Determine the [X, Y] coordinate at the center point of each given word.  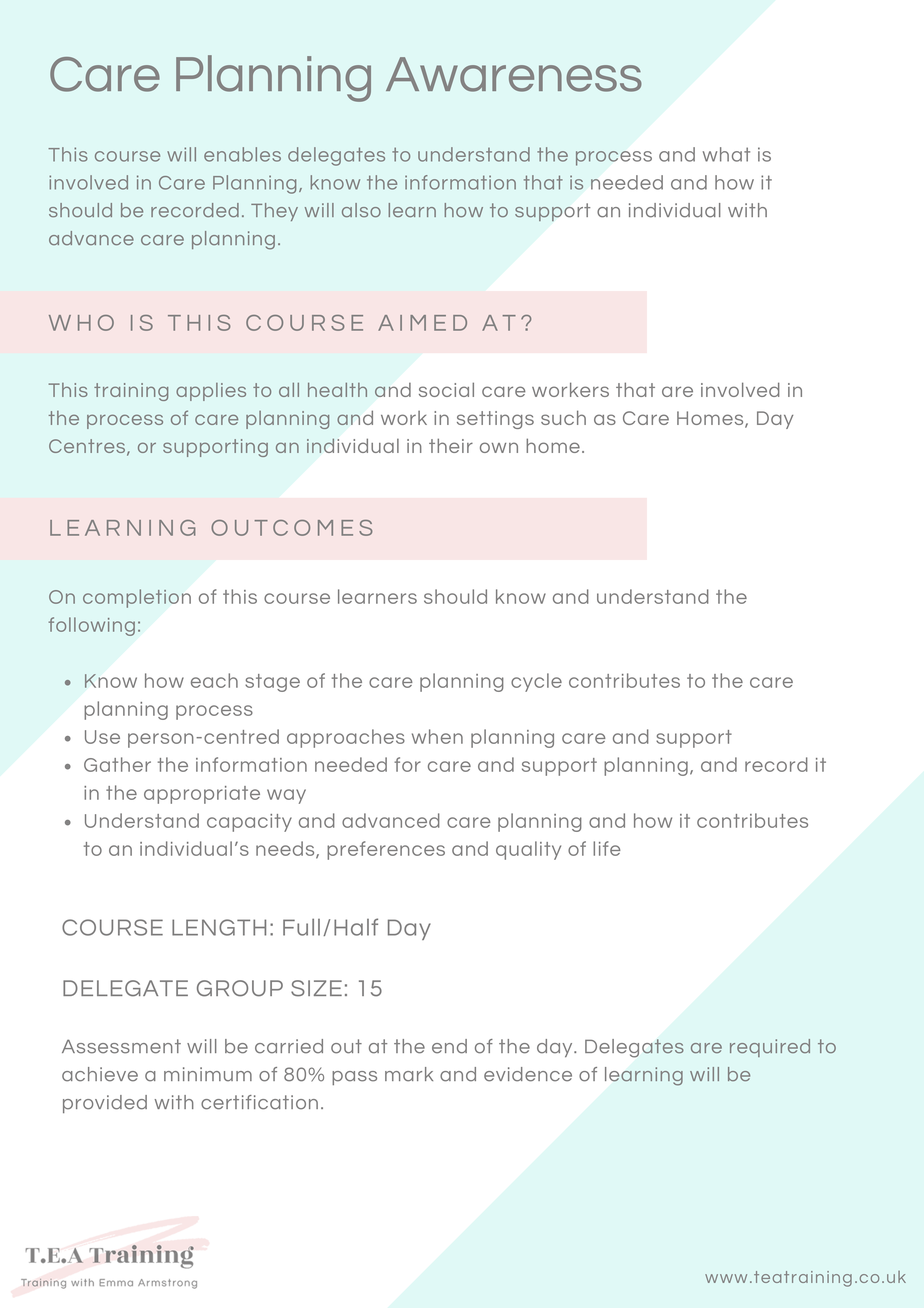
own [499, 447]
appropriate [202, 795]
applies [211, 392]
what [726, 154]
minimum [208, 1074]
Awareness [514, 74]
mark [409, 1074]
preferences [386, 850]
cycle [536, 682]
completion [137, 598]
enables [242, 154]
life [607, 848]
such [563, 417]
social [446, 389]
